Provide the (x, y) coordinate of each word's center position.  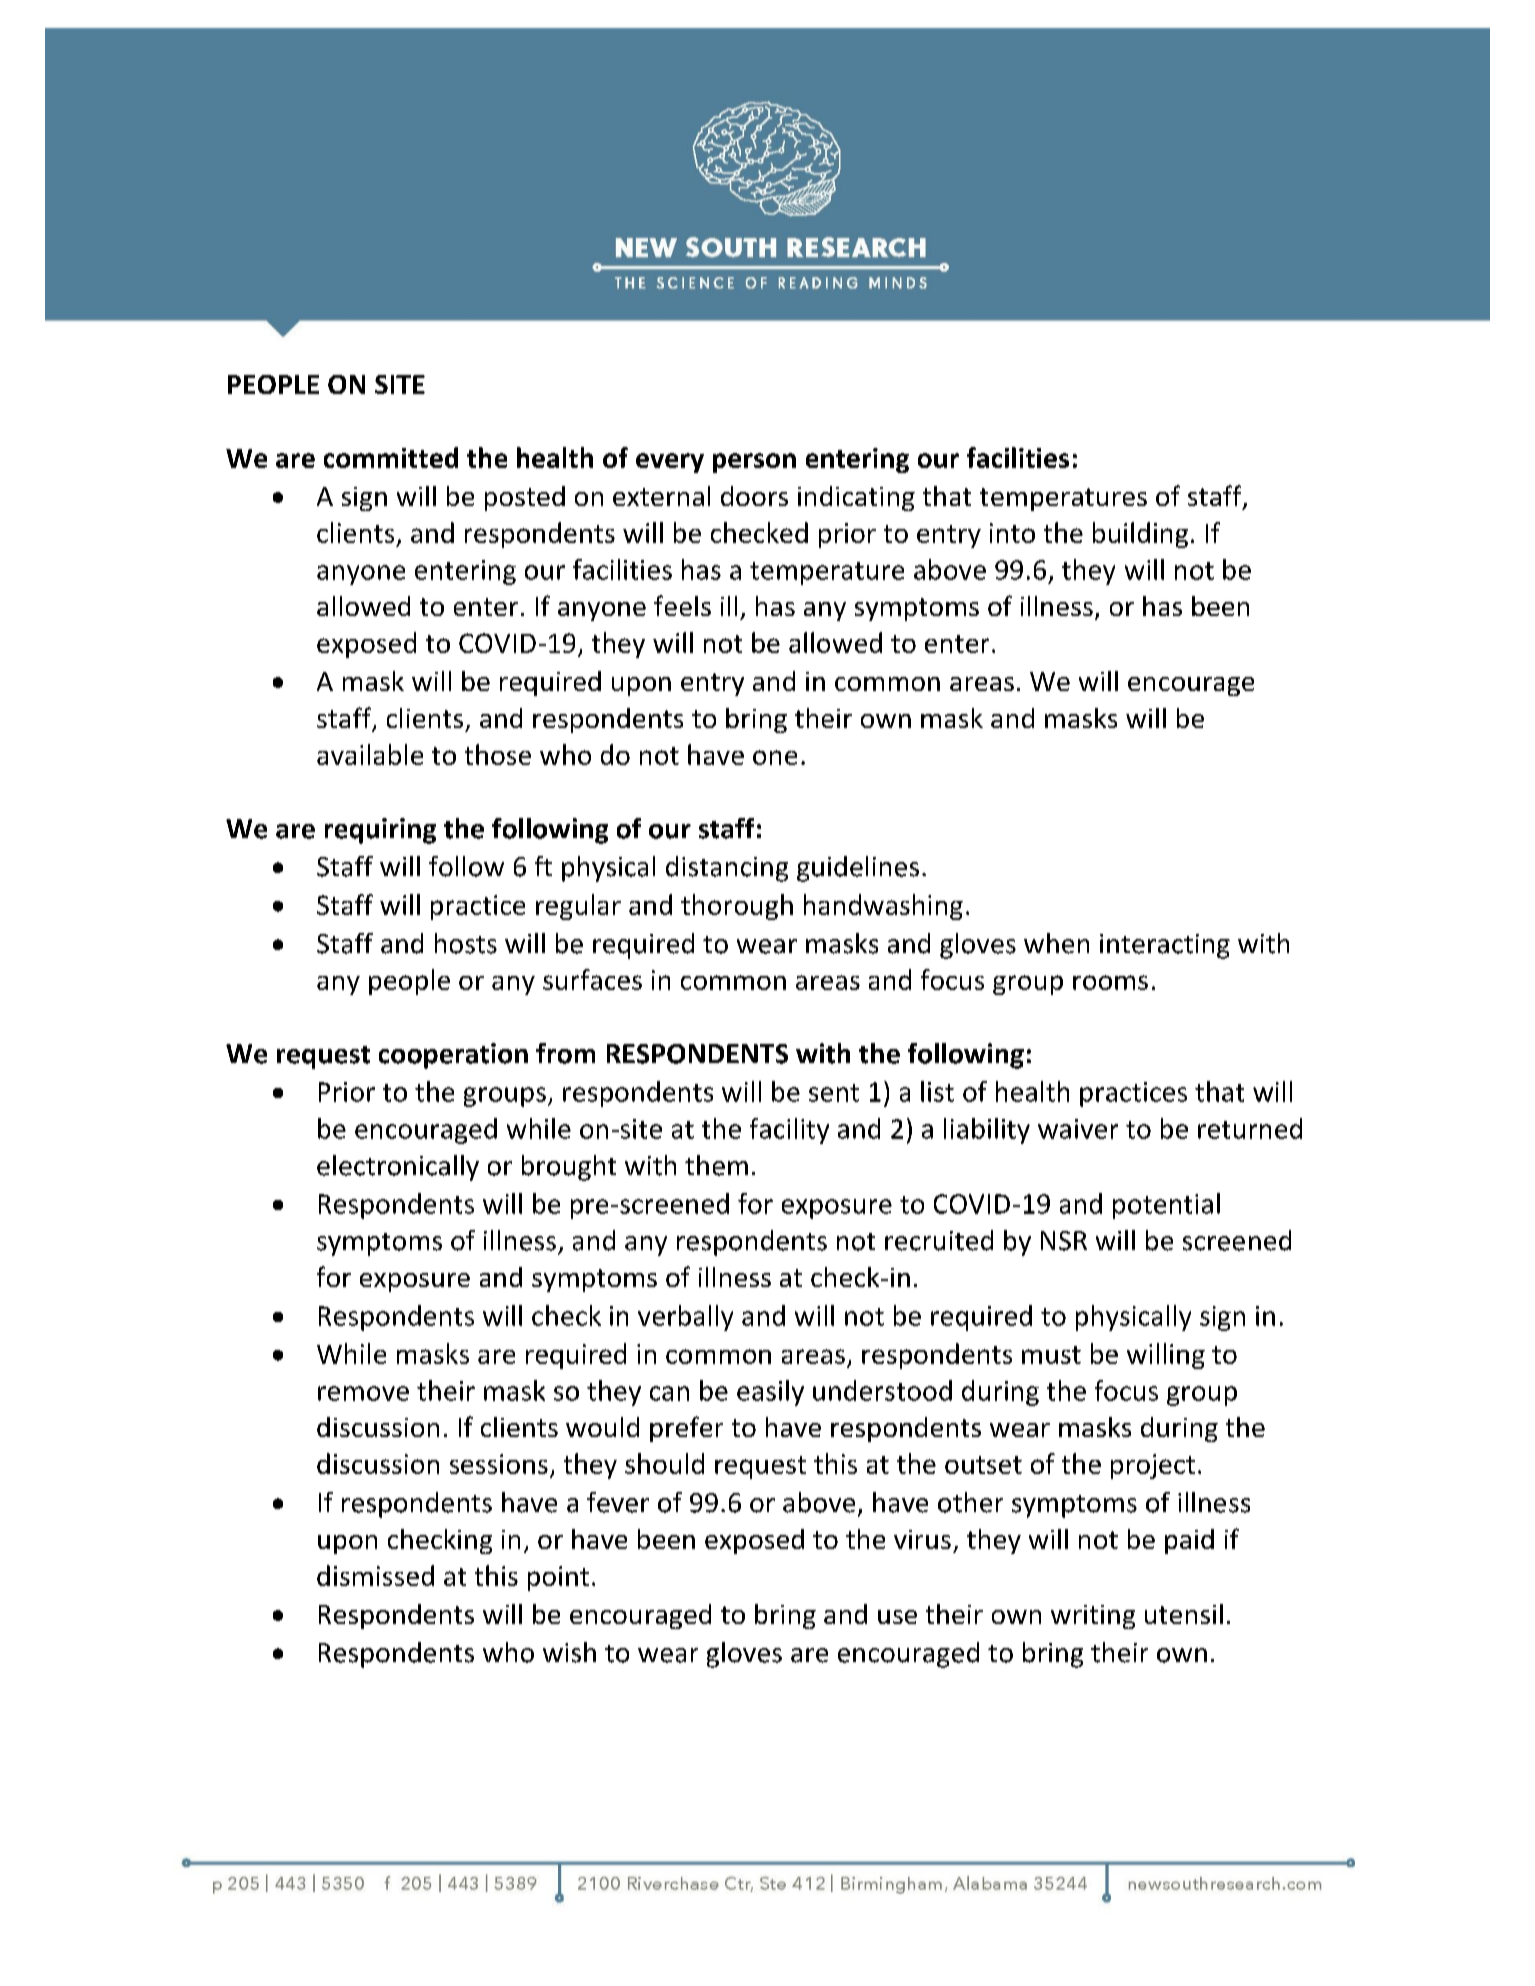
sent (834, 1093)
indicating (856, 498)
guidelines (858, 869)
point (558, 1578)
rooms (1110, 982)
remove (363, 1393)
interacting (1165, 946)
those (498, 754)
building (1140, 535)
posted (525, 498)
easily (770, 1393)
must (1051, 1355)
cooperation (453, 1056)
